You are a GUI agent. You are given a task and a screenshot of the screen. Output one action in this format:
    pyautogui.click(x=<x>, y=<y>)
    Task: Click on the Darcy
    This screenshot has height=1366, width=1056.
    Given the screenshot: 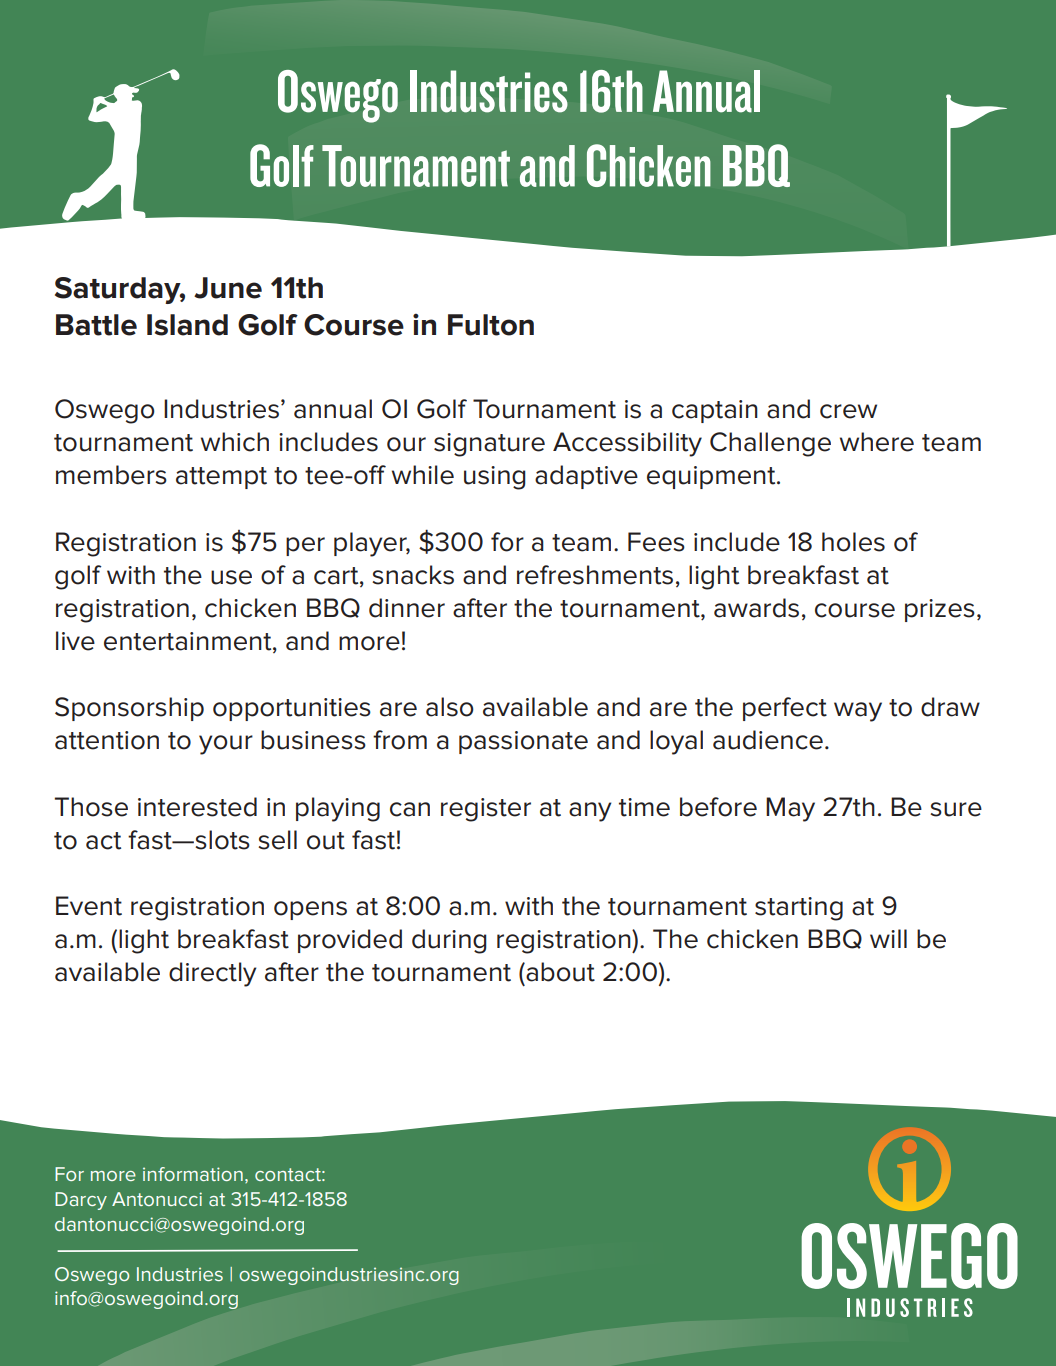 What is the action you would take?
    pyautogui.click(x=81, y=1201)
